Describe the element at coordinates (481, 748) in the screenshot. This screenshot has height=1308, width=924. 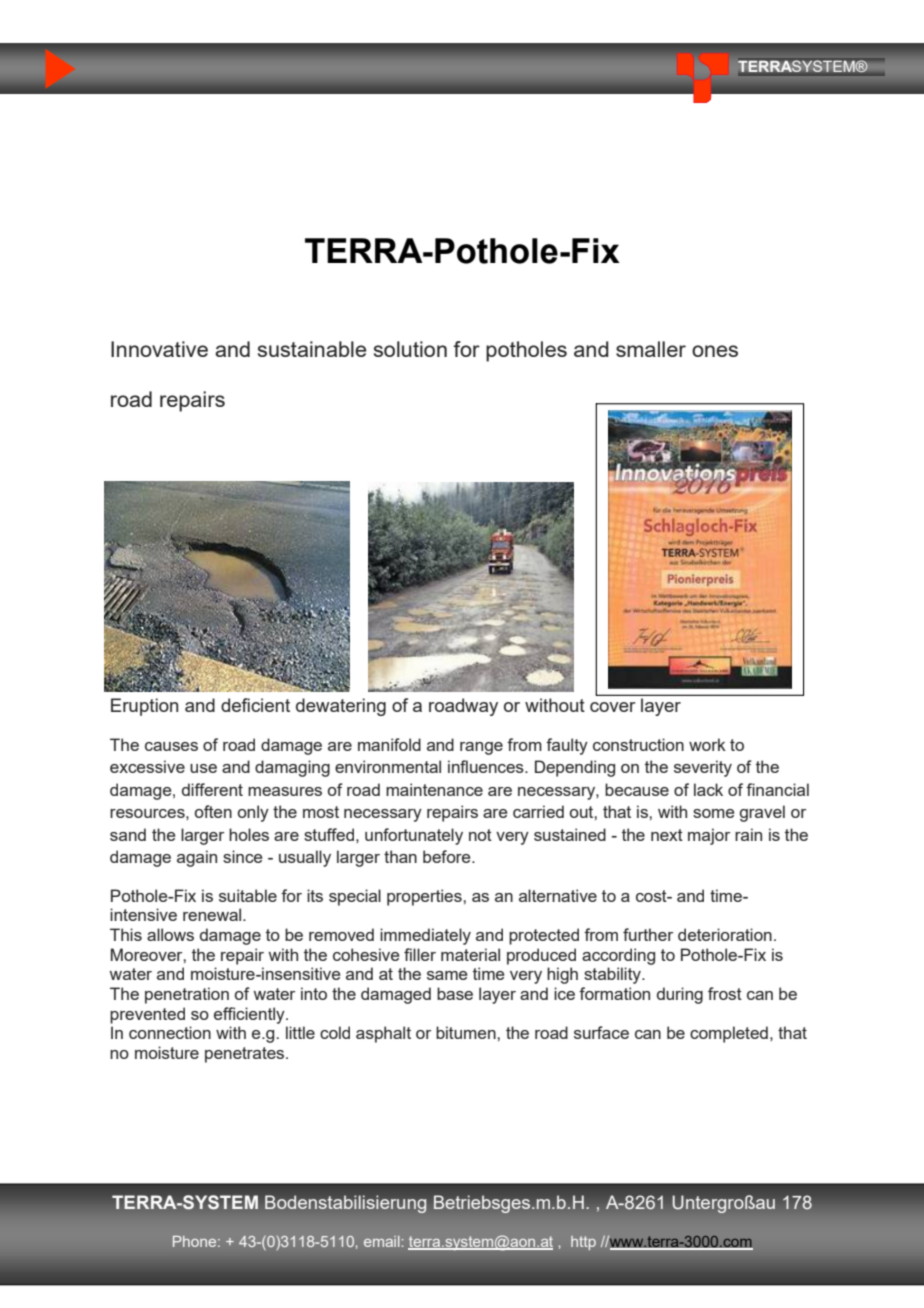
I see `range` at that location.
